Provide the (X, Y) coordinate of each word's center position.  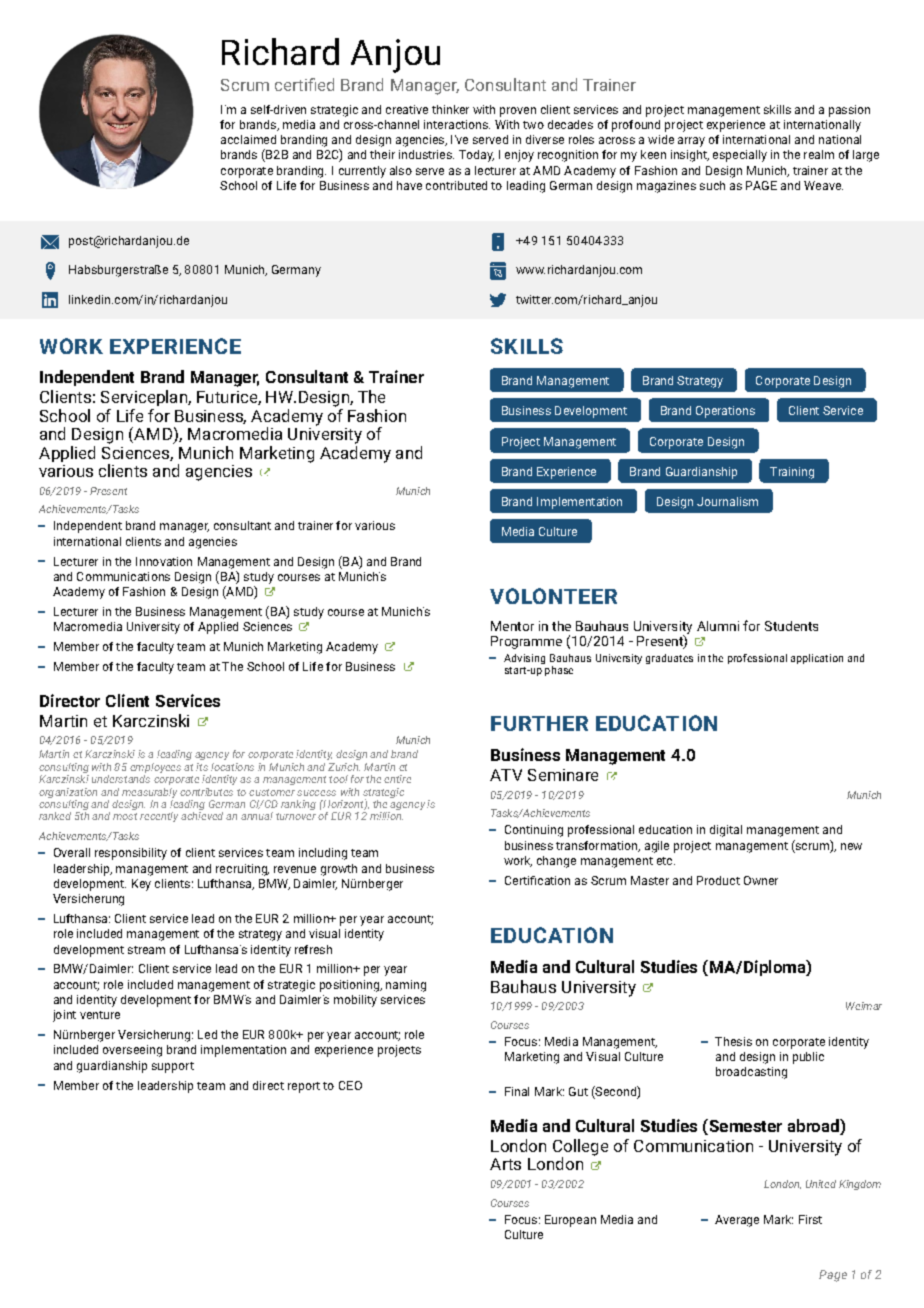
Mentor (512, 626)
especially (740, 156)
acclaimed (248, 139)
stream (146, 950)
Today (476, 156)
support (173, 1067)
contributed (456, 185)
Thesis (733, 1041)
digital (726, 831)
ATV (506, 775)
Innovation (164, 561)
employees (155, 769)
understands (121, 777)
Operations (725, 412)
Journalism (727, 501)
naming (406, 986)
